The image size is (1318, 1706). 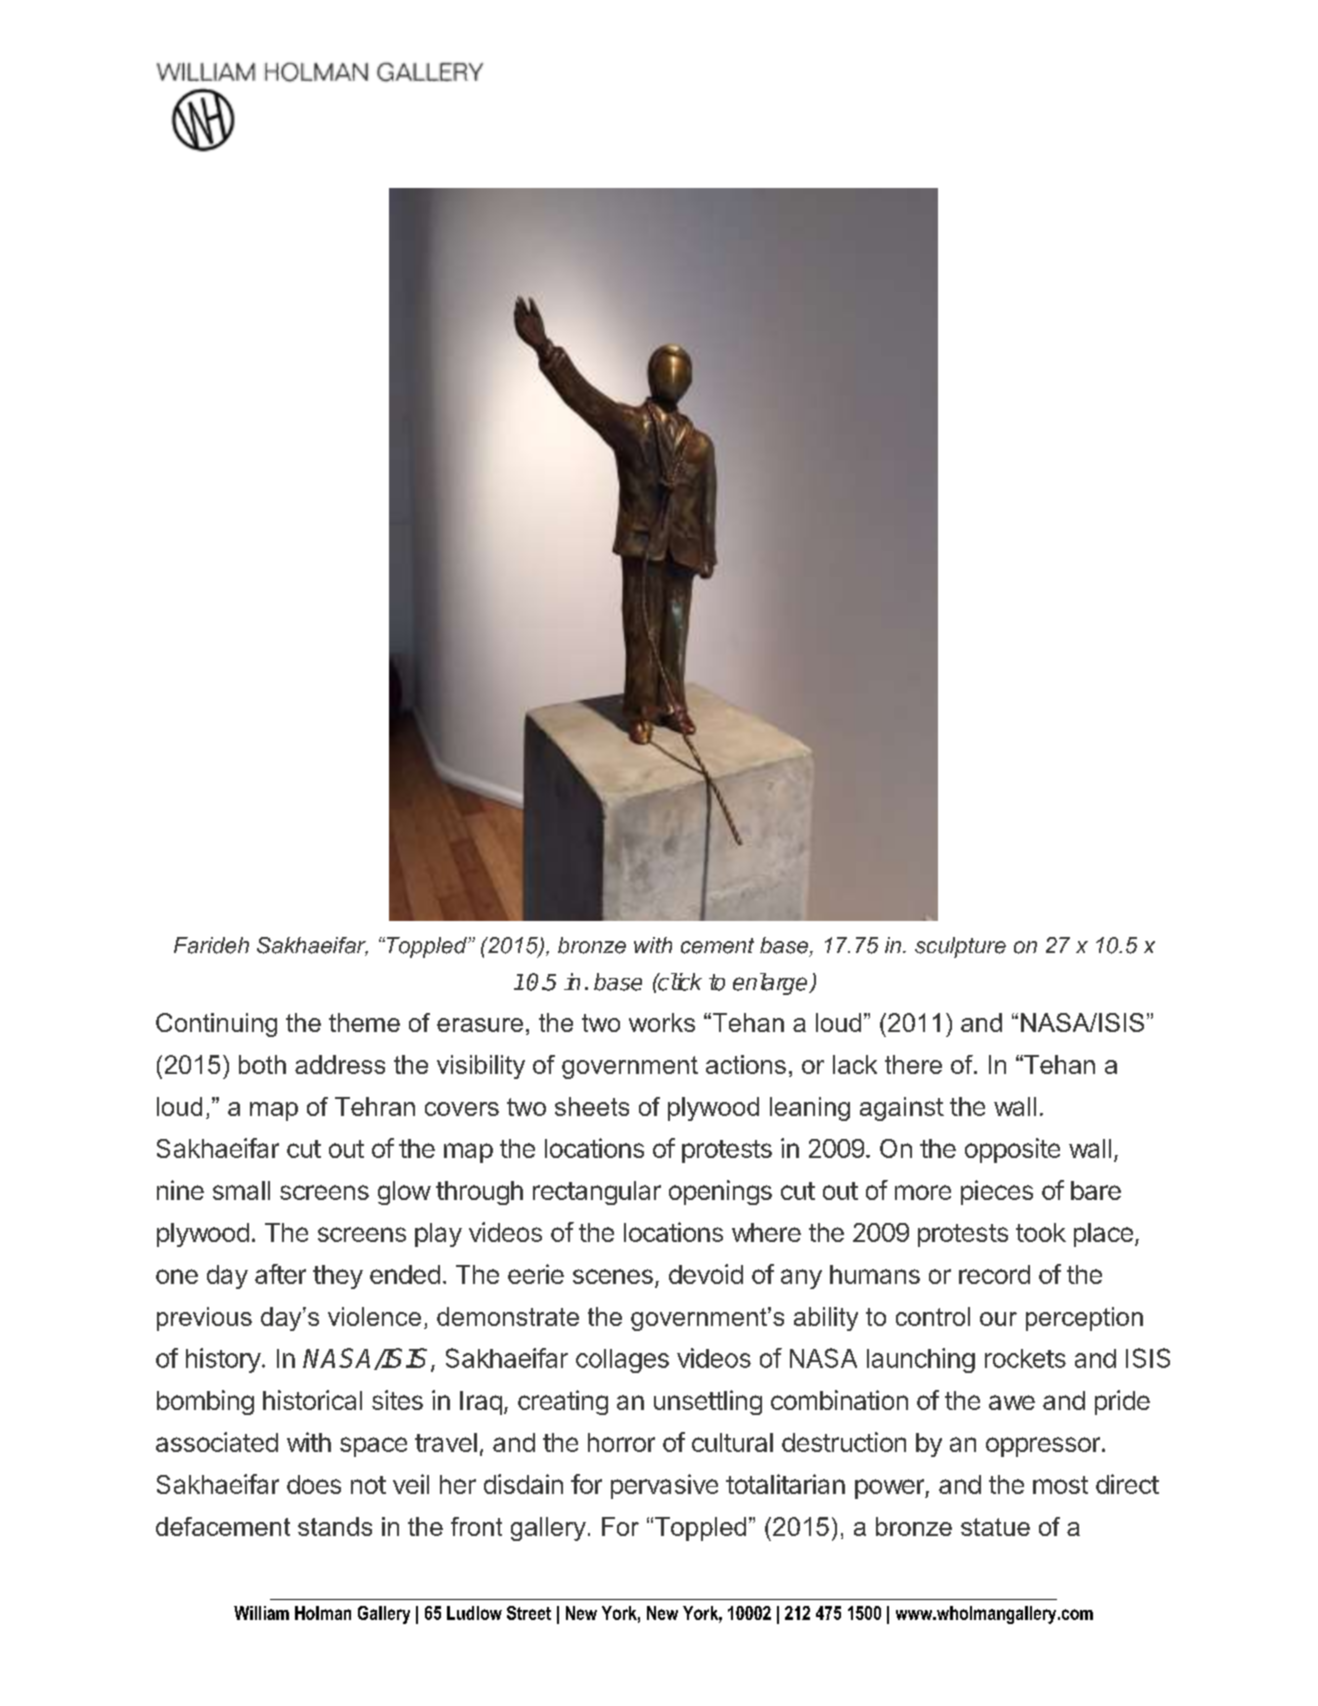 I want to click on associated, so click(x=217, y=1442).
